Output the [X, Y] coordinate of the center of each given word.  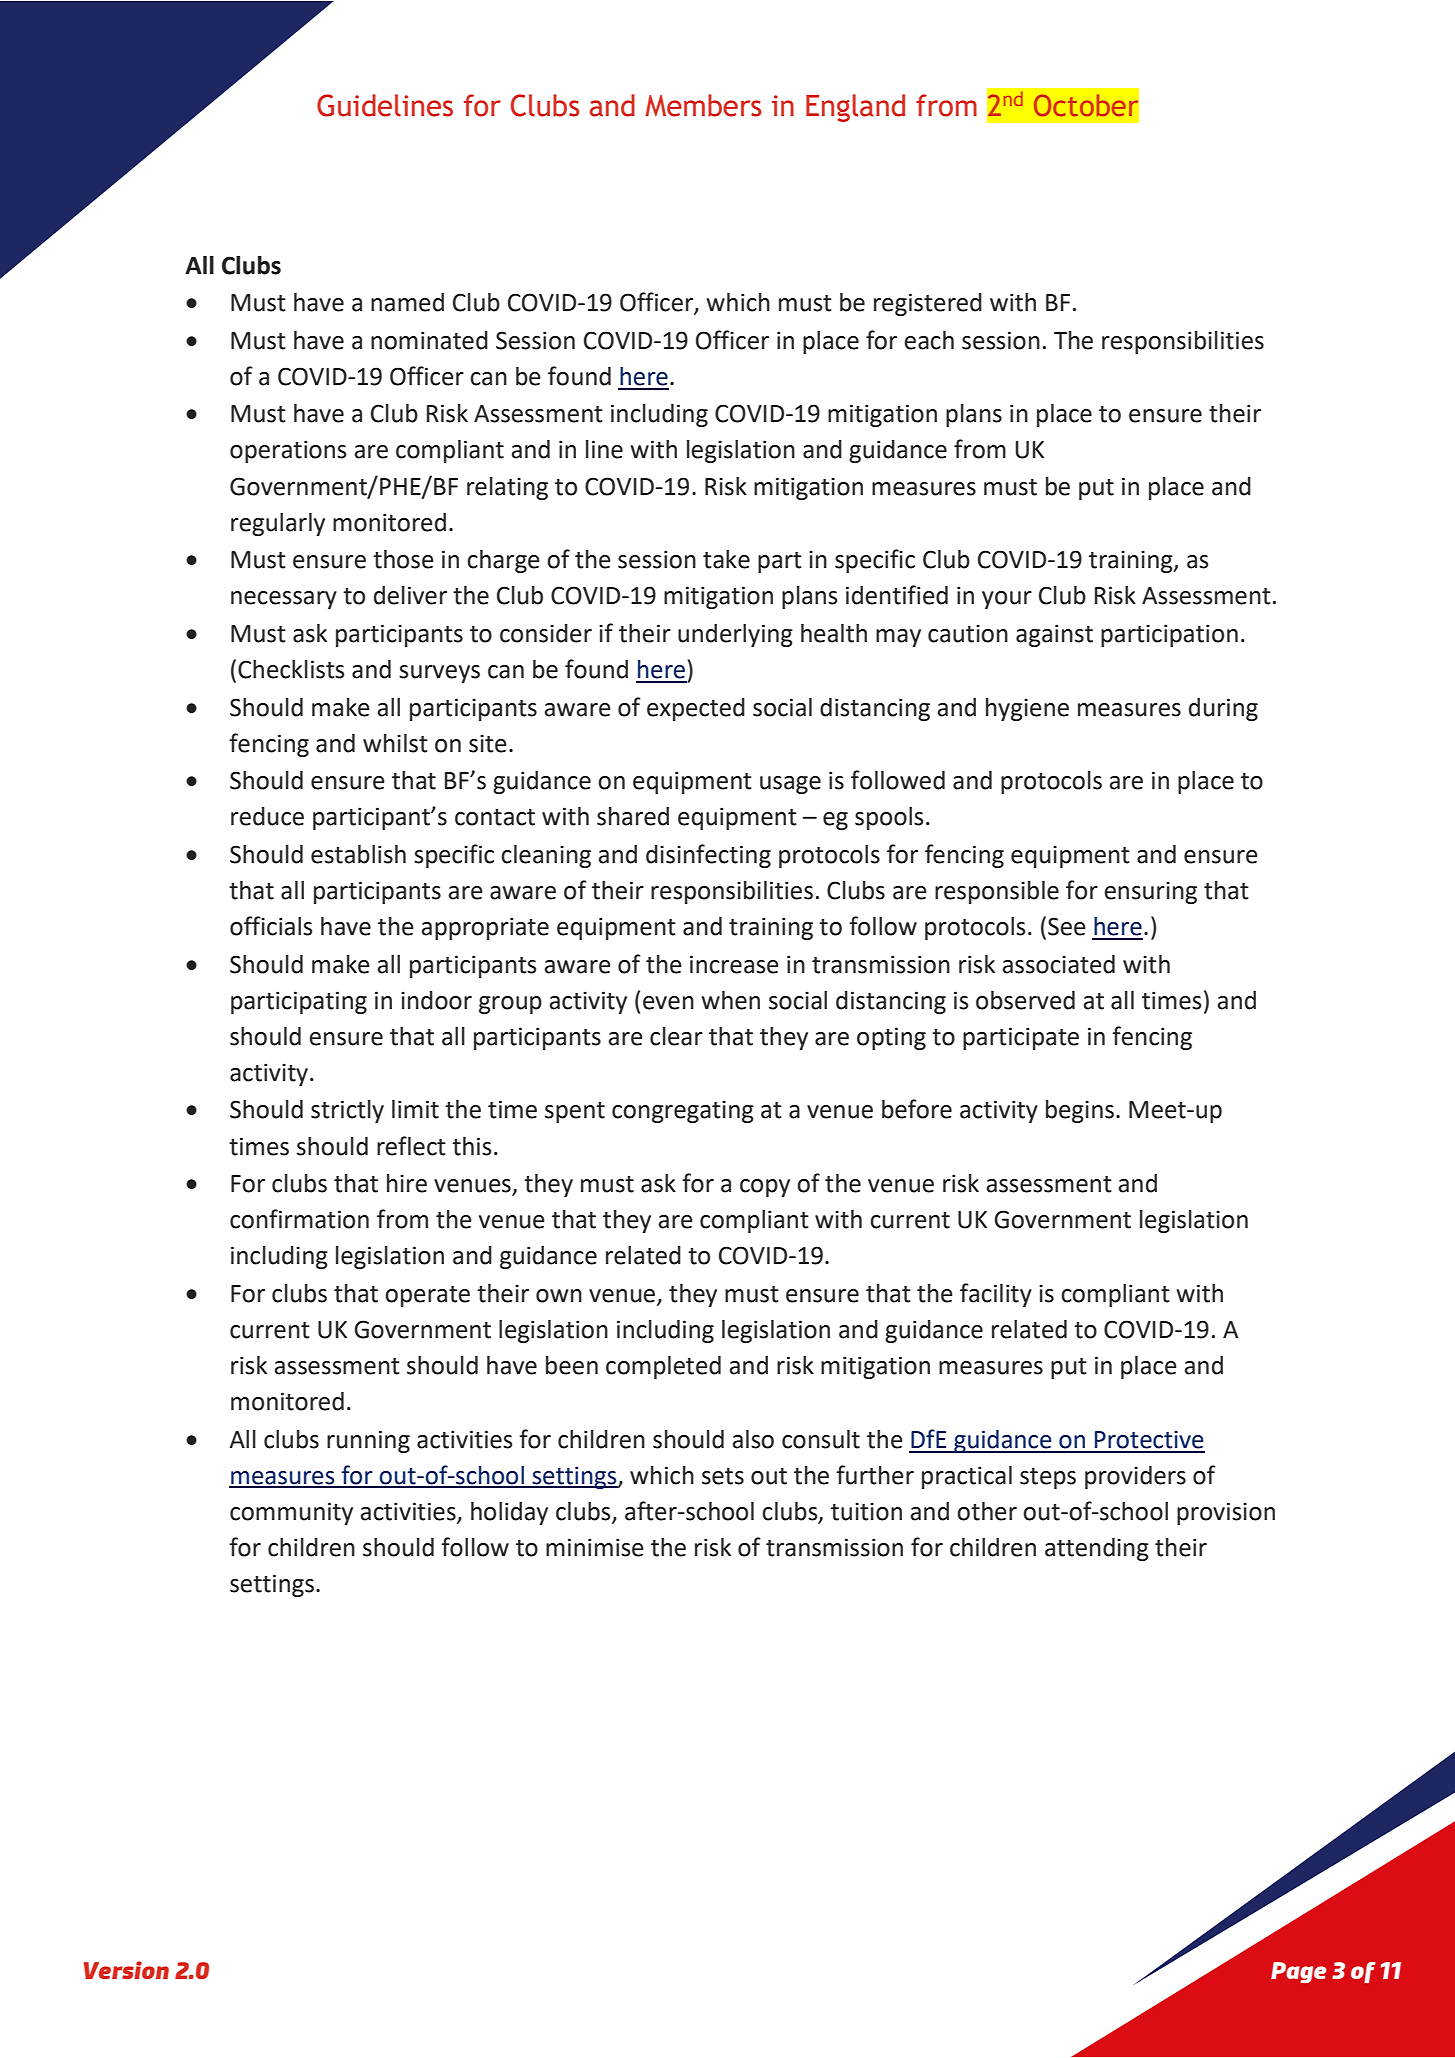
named [407, 302]
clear [676, 1036]
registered [928, 304]
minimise [595, 1547]
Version [126, 1970]
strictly [347, 1111]
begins [1080, 1111]
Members [703, 105]
